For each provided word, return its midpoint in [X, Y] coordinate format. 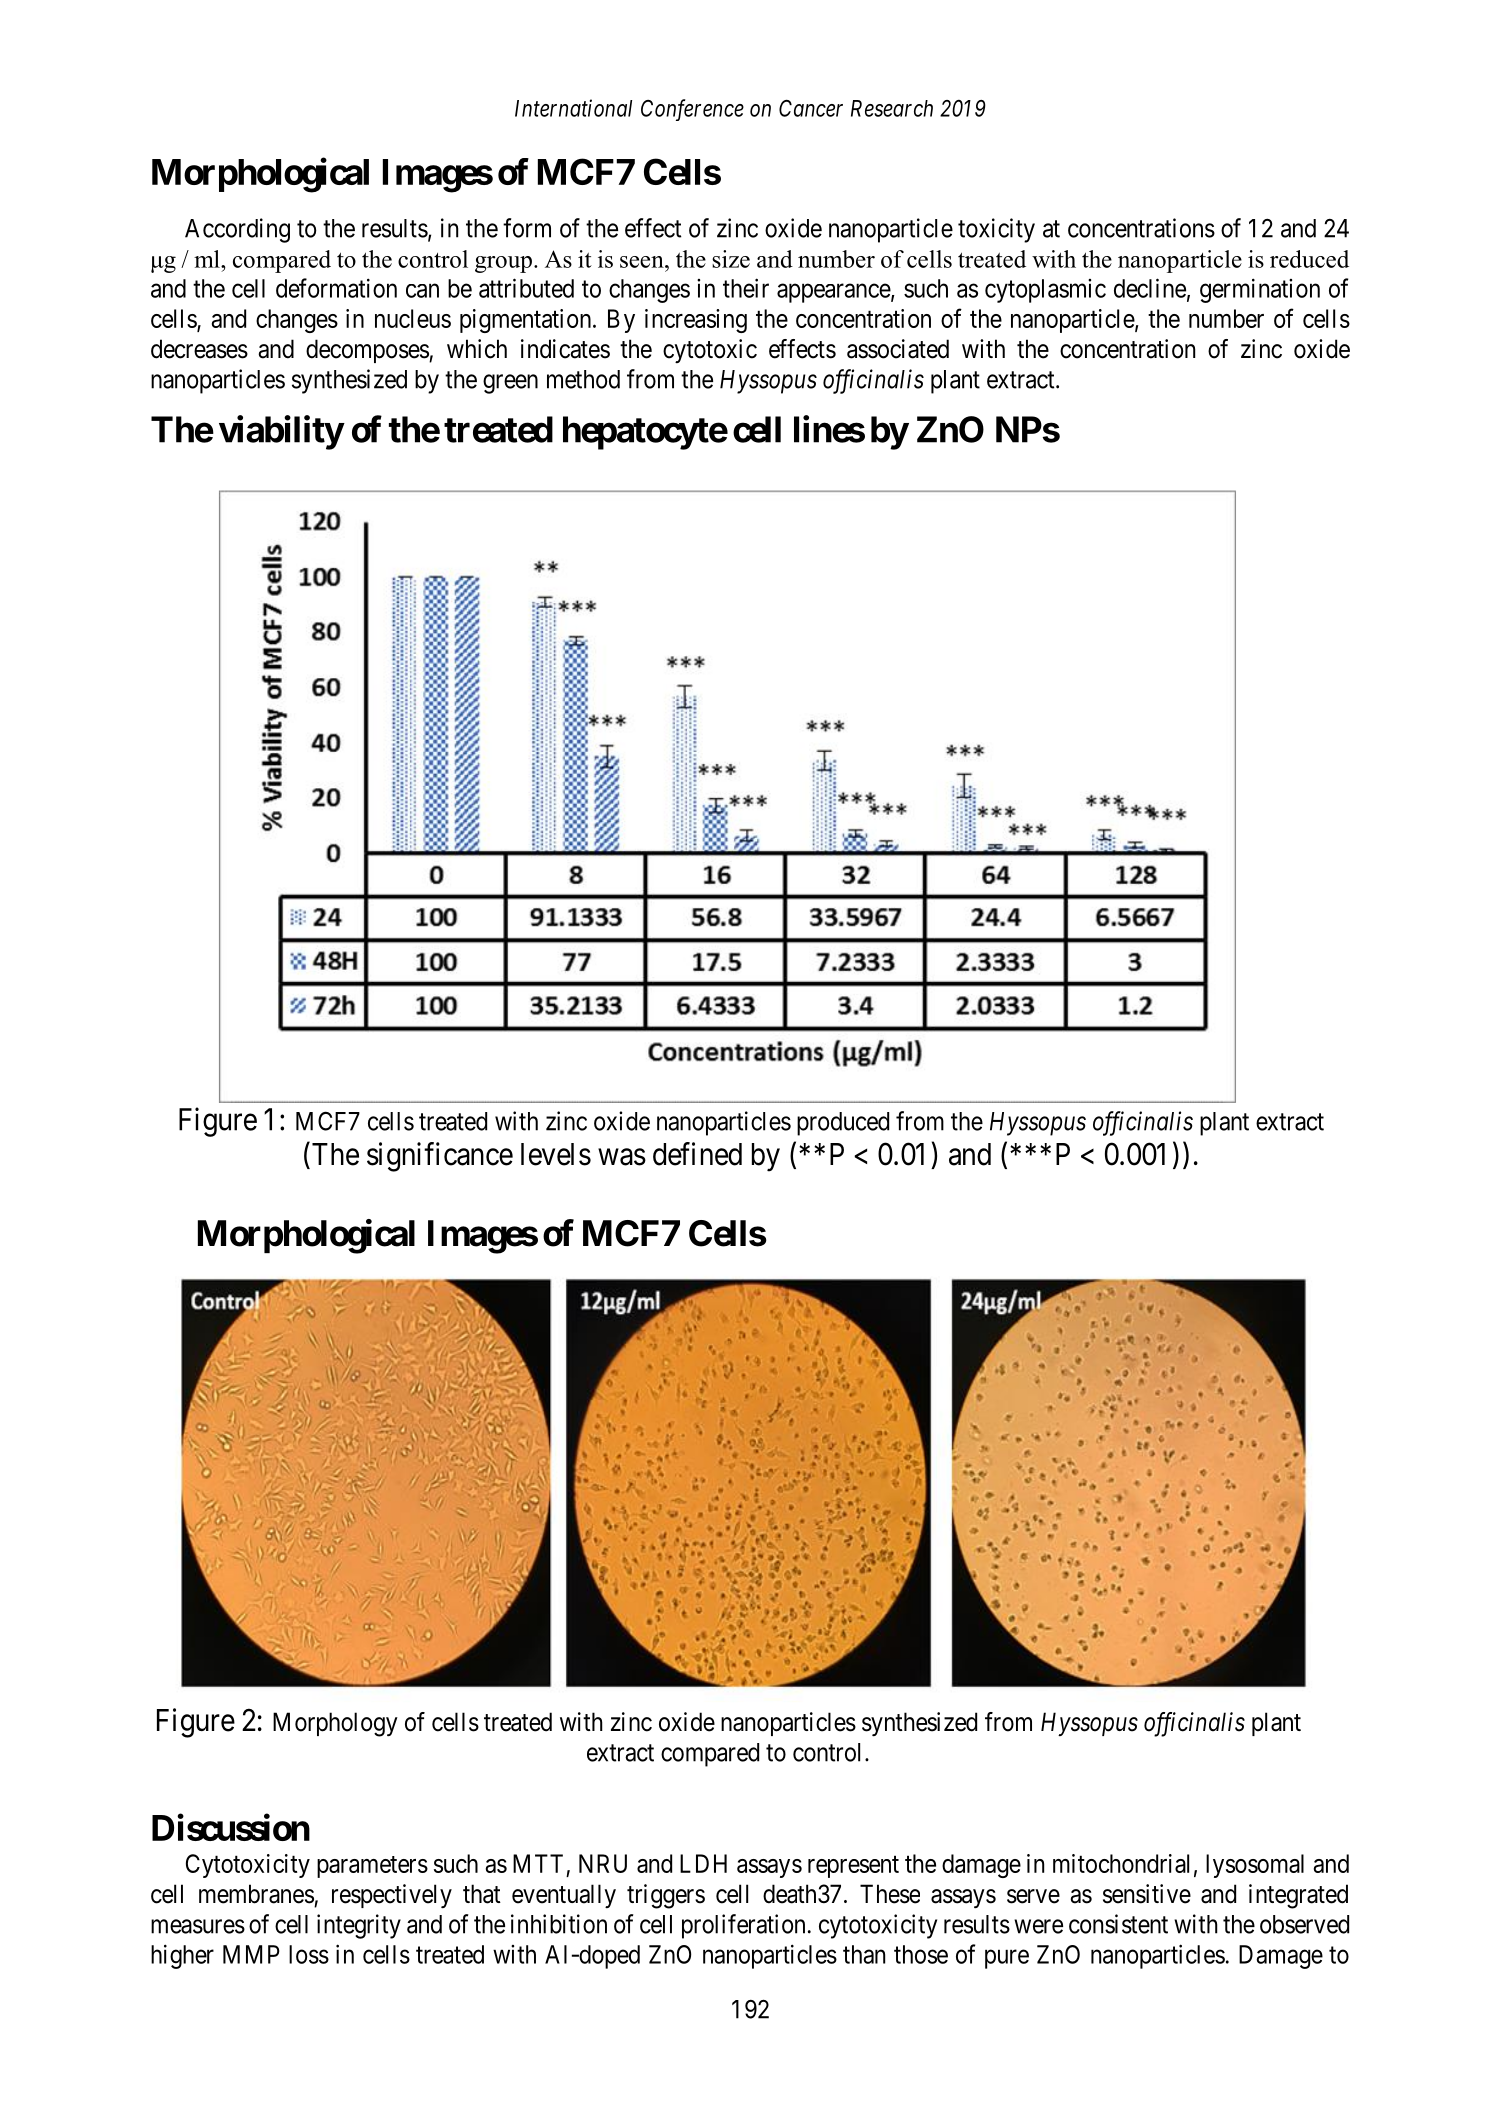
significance [440, 1157]
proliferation [743, 1926]
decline [1150, 288]
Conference [692, 110]
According [237, 230]
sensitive [1147, 1894]
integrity [359, 1926]
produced [843, 1124]
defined [697, 1154]
